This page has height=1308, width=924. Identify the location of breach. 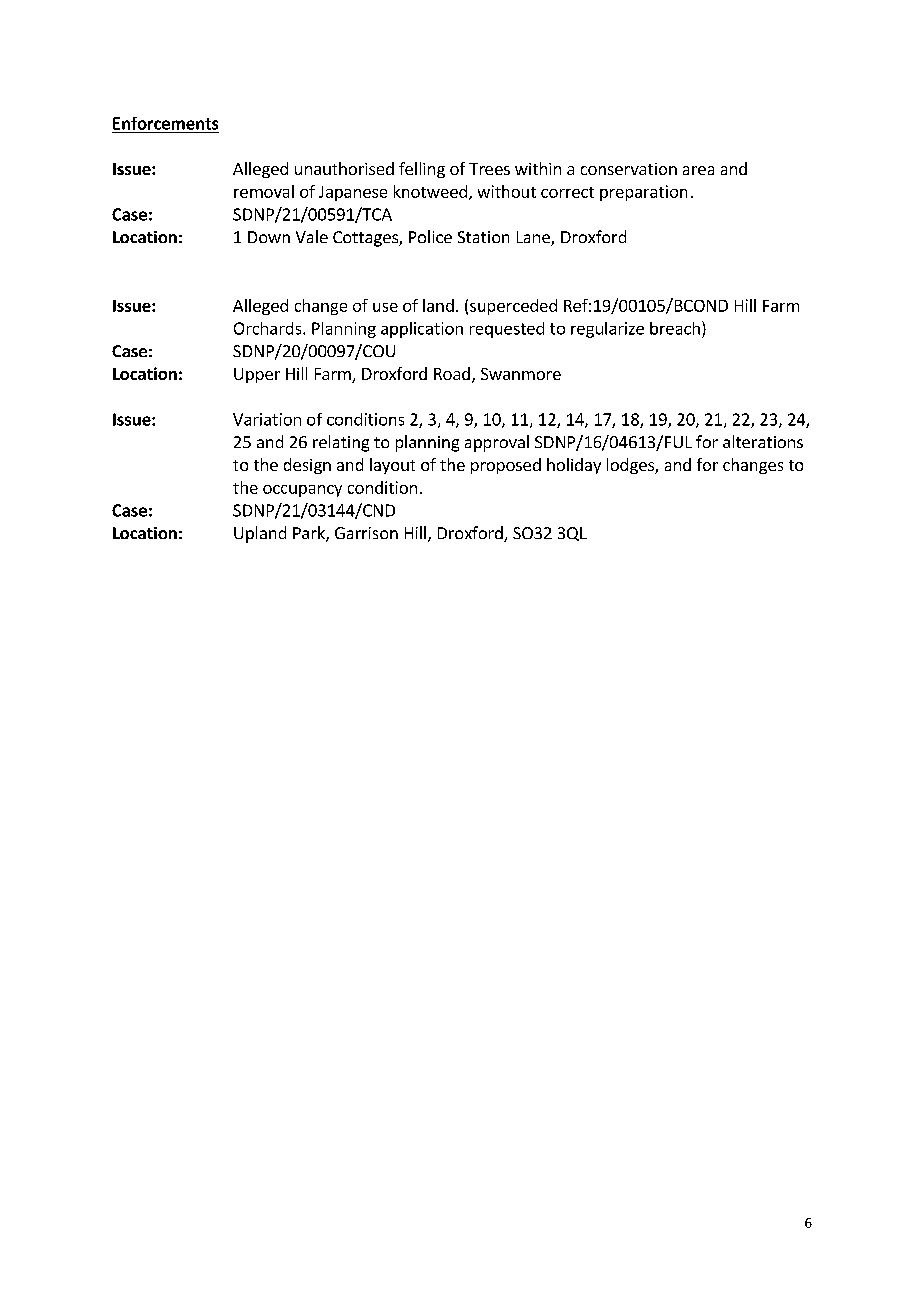
(675, 328).
